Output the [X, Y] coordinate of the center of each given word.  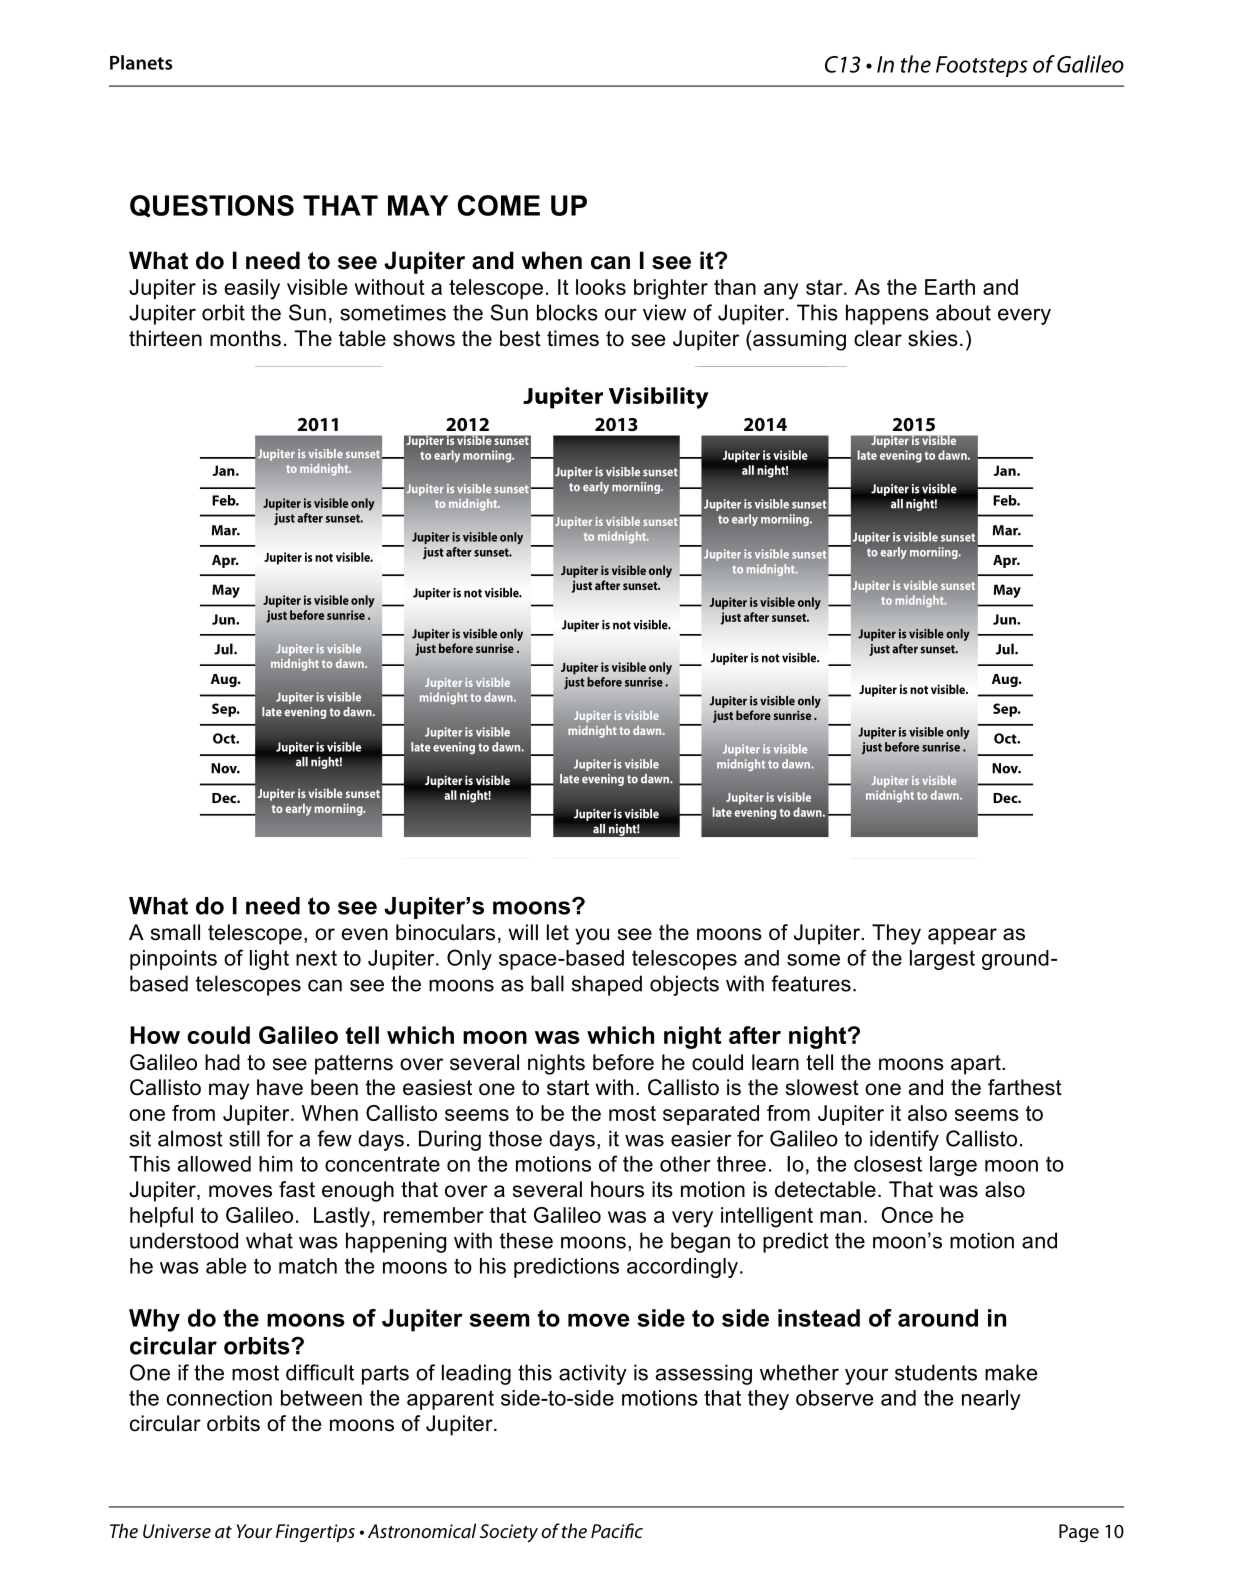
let [558, 932]
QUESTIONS [212, 206]
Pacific [617, 1530]
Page [1079, 1533]
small [175, 932]
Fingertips [315, 1533]
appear [962, 936]
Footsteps [982, 66]
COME [499, 205]
